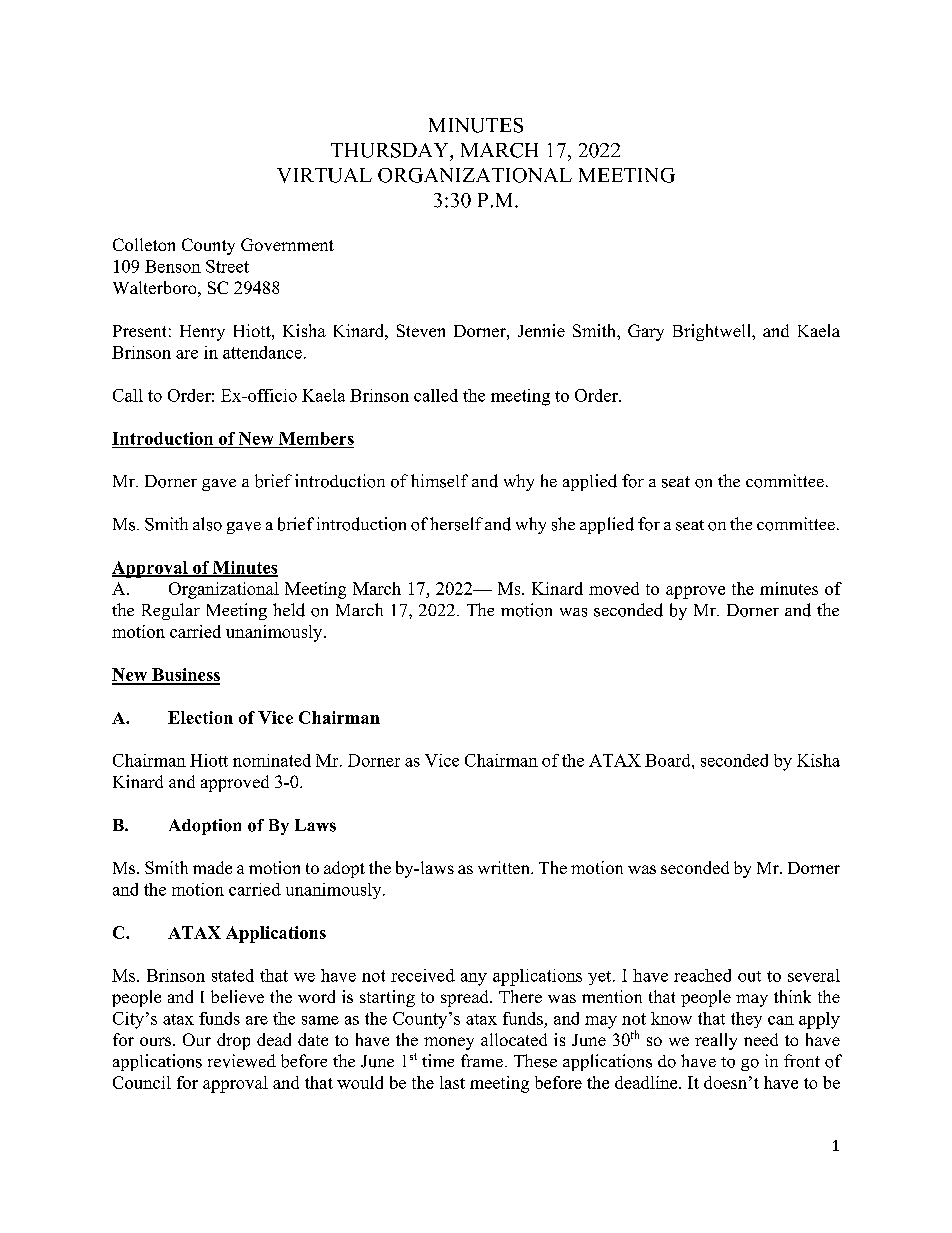 The image size is (952, 1233). What do you see at coordinates (716, 1041) in the screenshot?
I see `really` at bounding box center [716, 1041].
